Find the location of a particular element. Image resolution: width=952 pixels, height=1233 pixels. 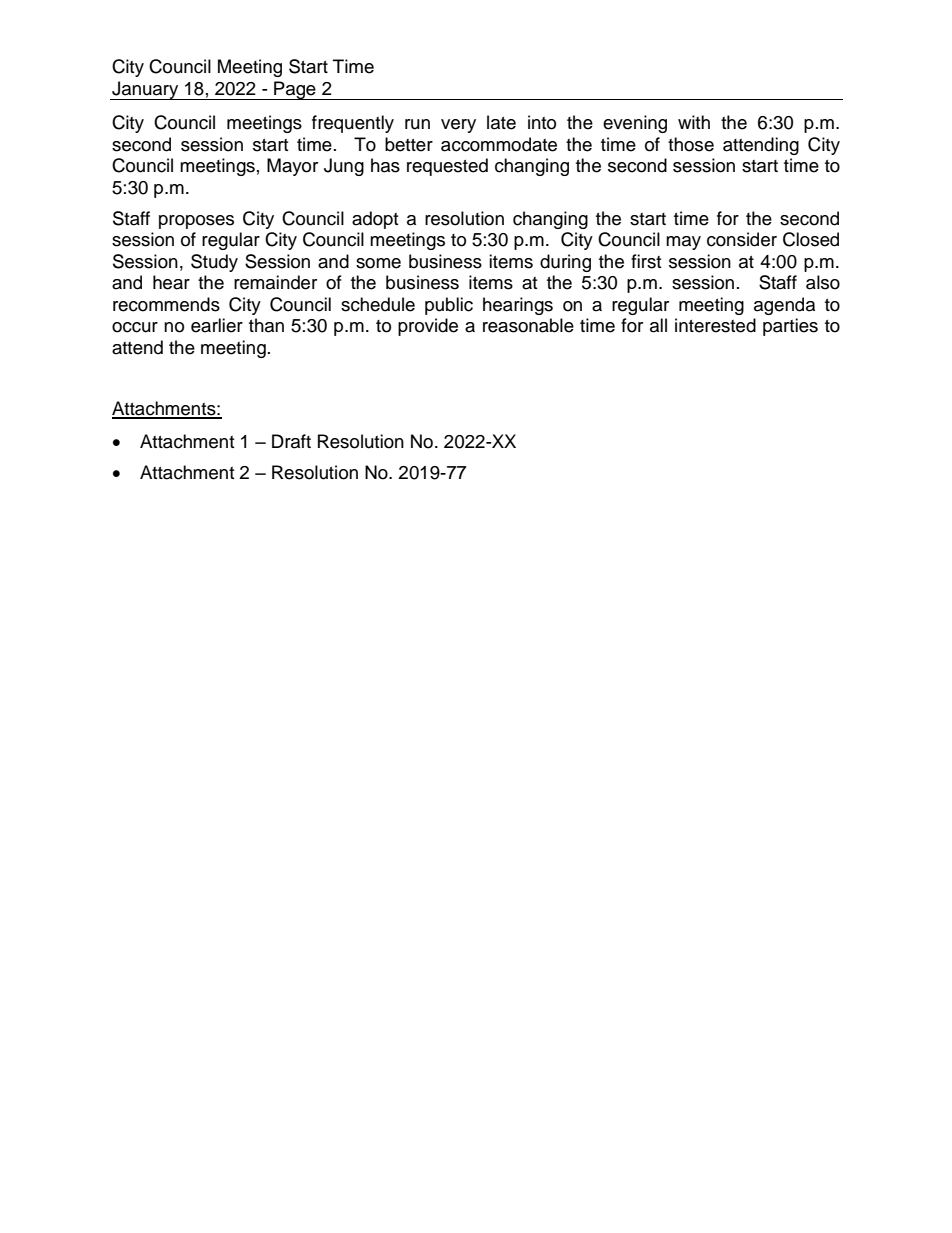

earlier is located at coordinates (217, 325).
